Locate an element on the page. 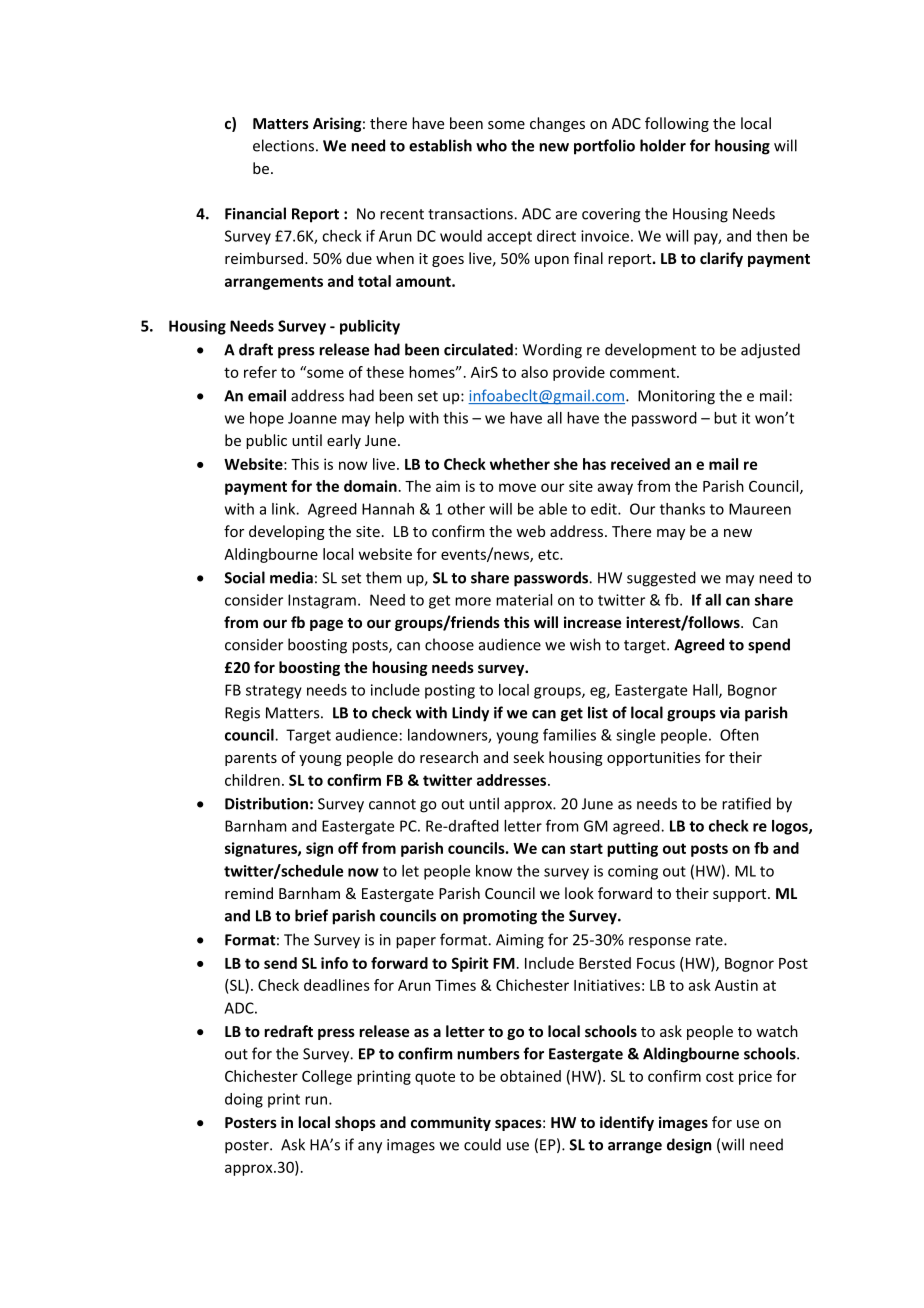 Image resolution: width=924 pixels, height=1308 pixels. spend is located at coordinates (769, 646).
